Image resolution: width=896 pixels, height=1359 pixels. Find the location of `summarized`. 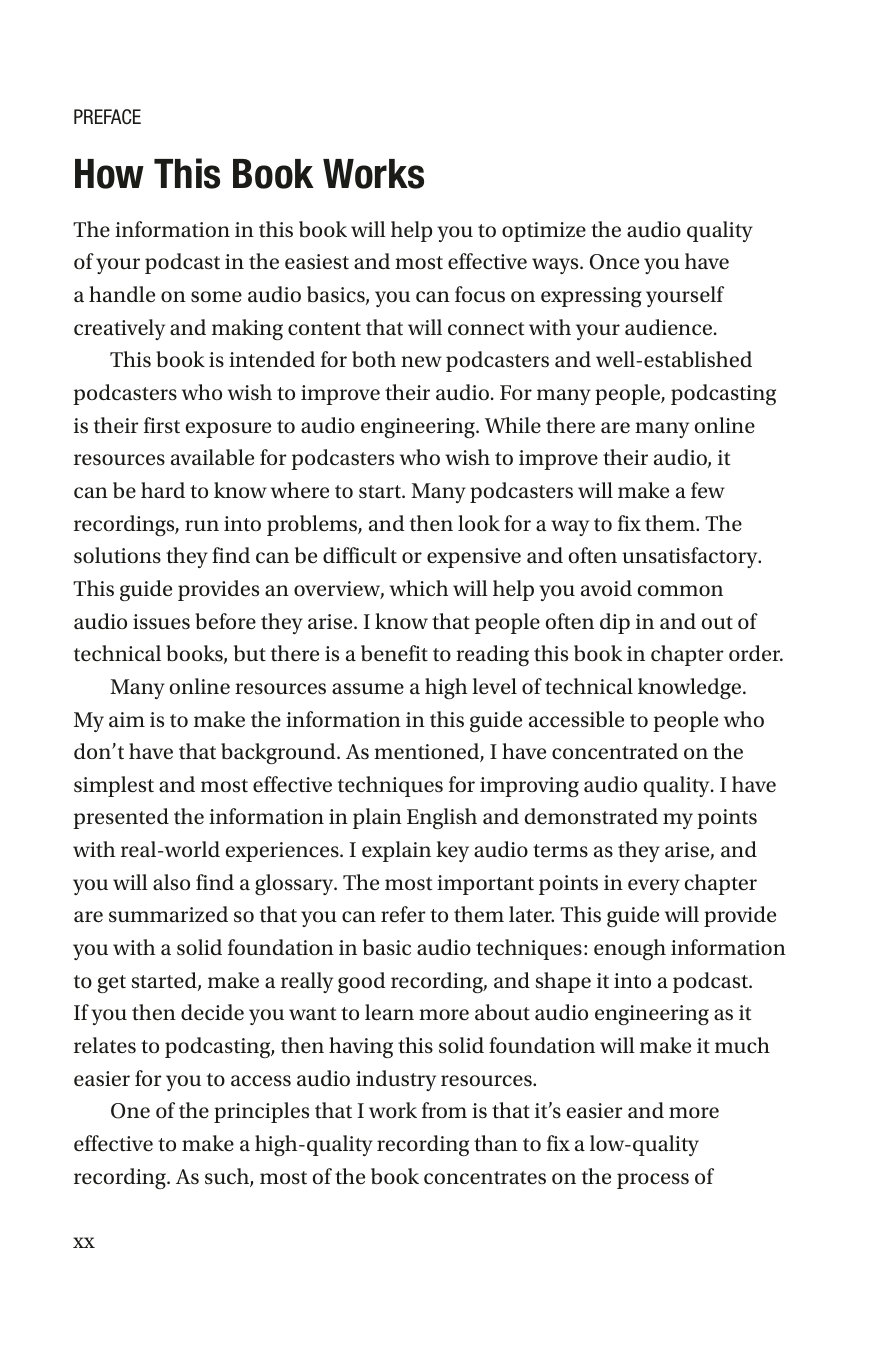

summarized is located at coordinates (168, 914).
